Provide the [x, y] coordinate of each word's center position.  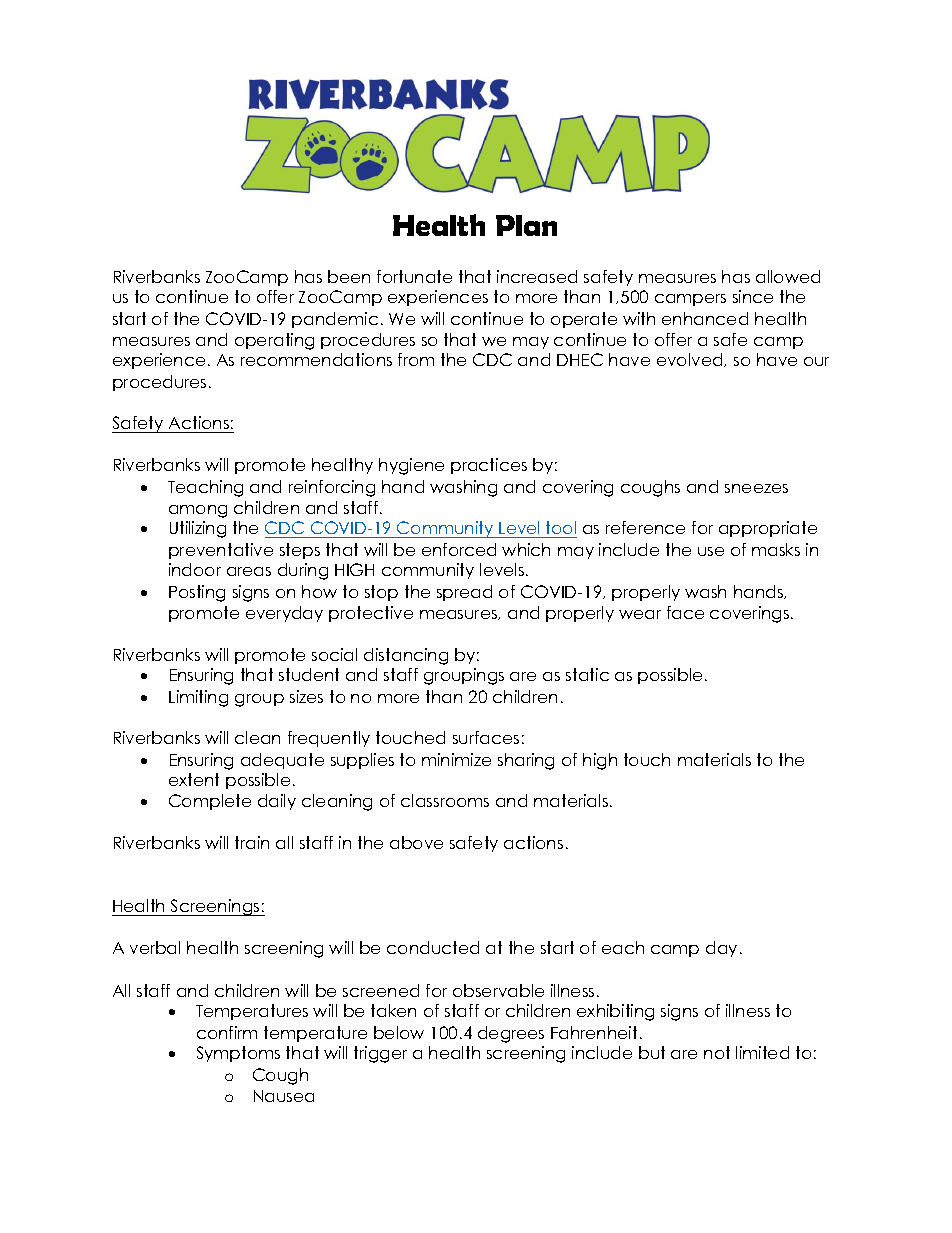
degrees [511, 1034]
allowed [788, 276]
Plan [526, 225]
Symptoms [238, 1054]
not [717, 1052]
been [349, 276]
